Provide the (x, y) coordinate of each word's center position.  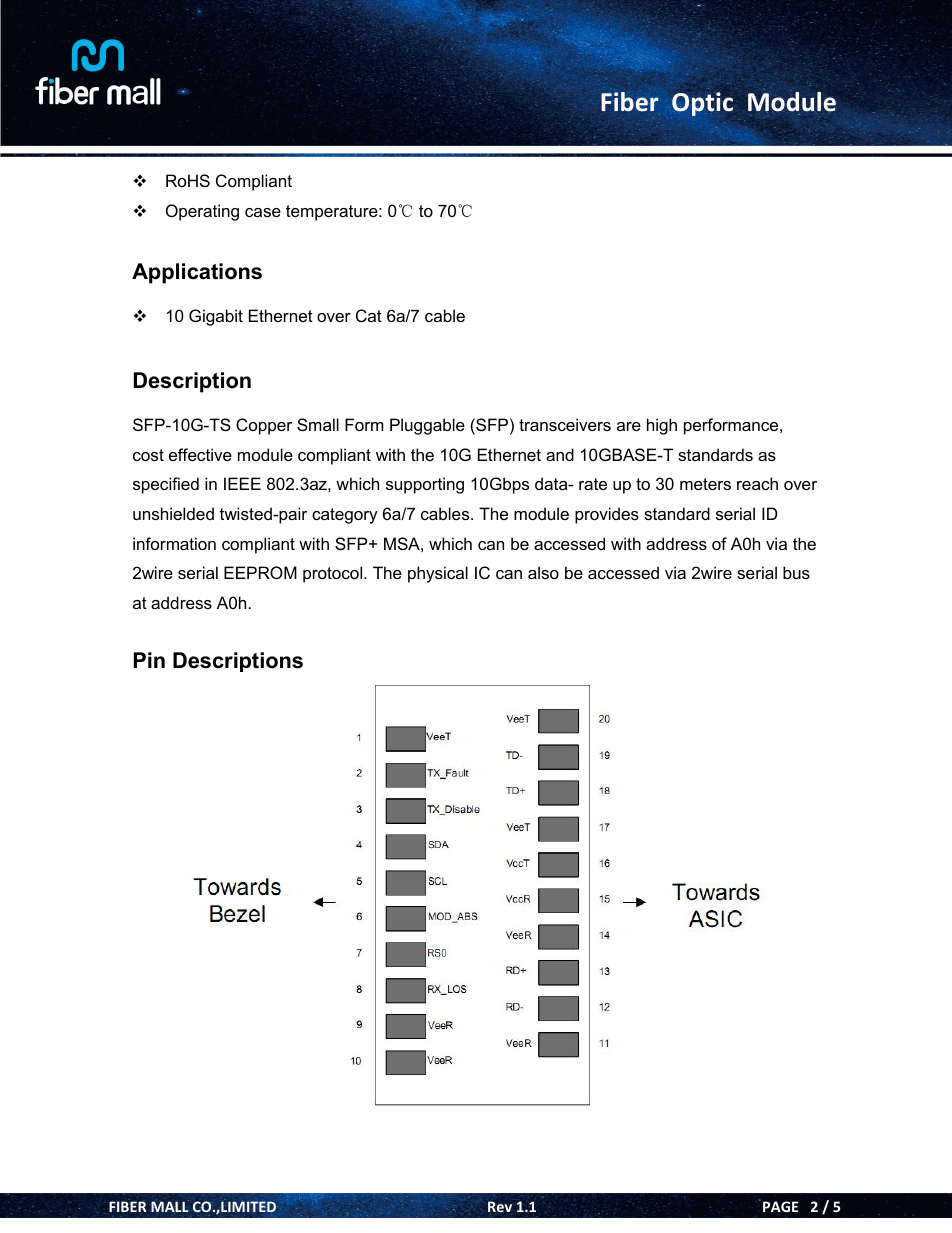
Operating (202, 212)
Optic (702, 105)
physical (438, 574)
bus (796, 572)
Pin (149, 660)
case (263, 212)
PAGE (780, 1206)
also (543, 572)
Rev (501, 1207)
